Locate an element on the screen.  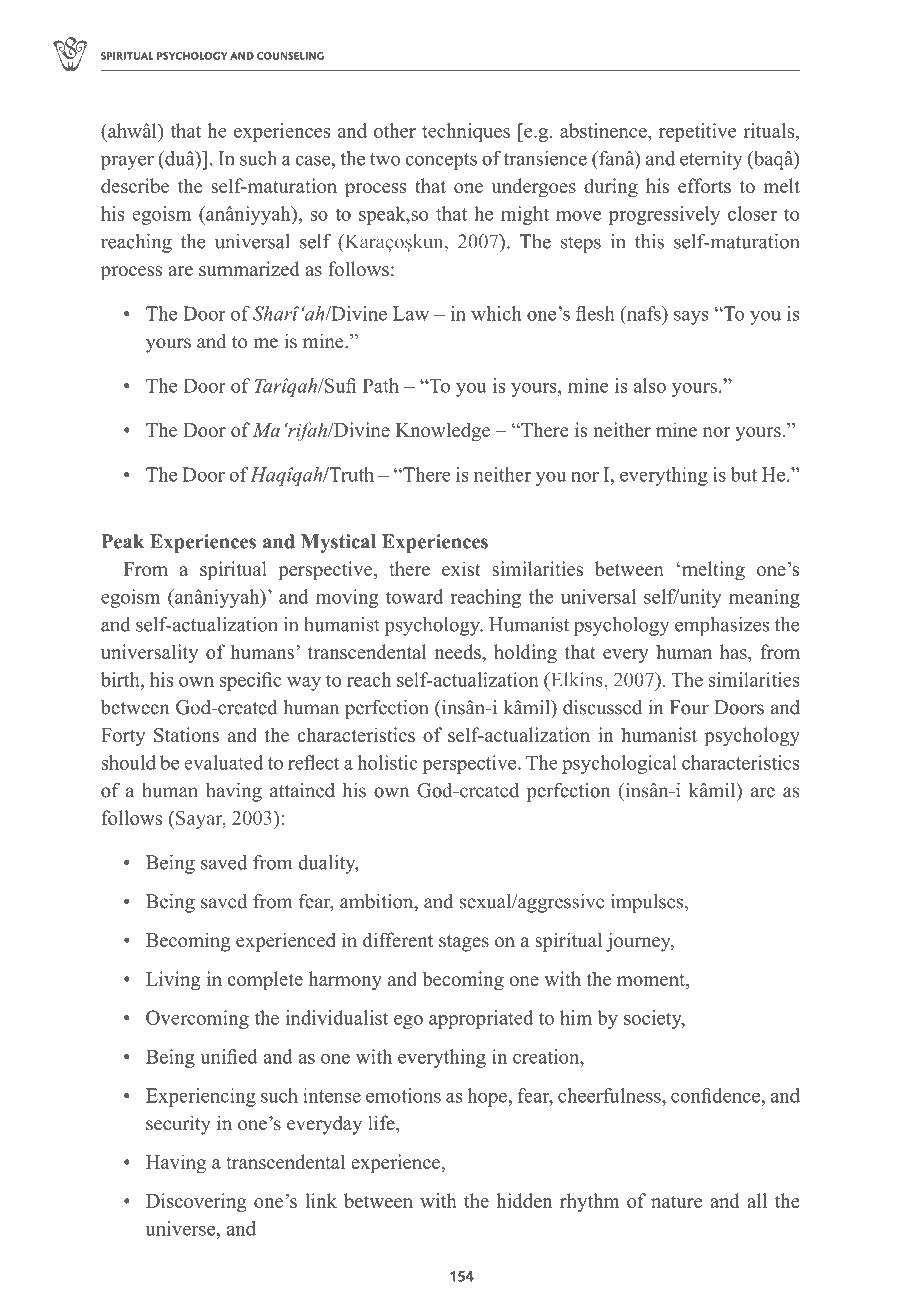
needs is located at coordinates (458, 651).
